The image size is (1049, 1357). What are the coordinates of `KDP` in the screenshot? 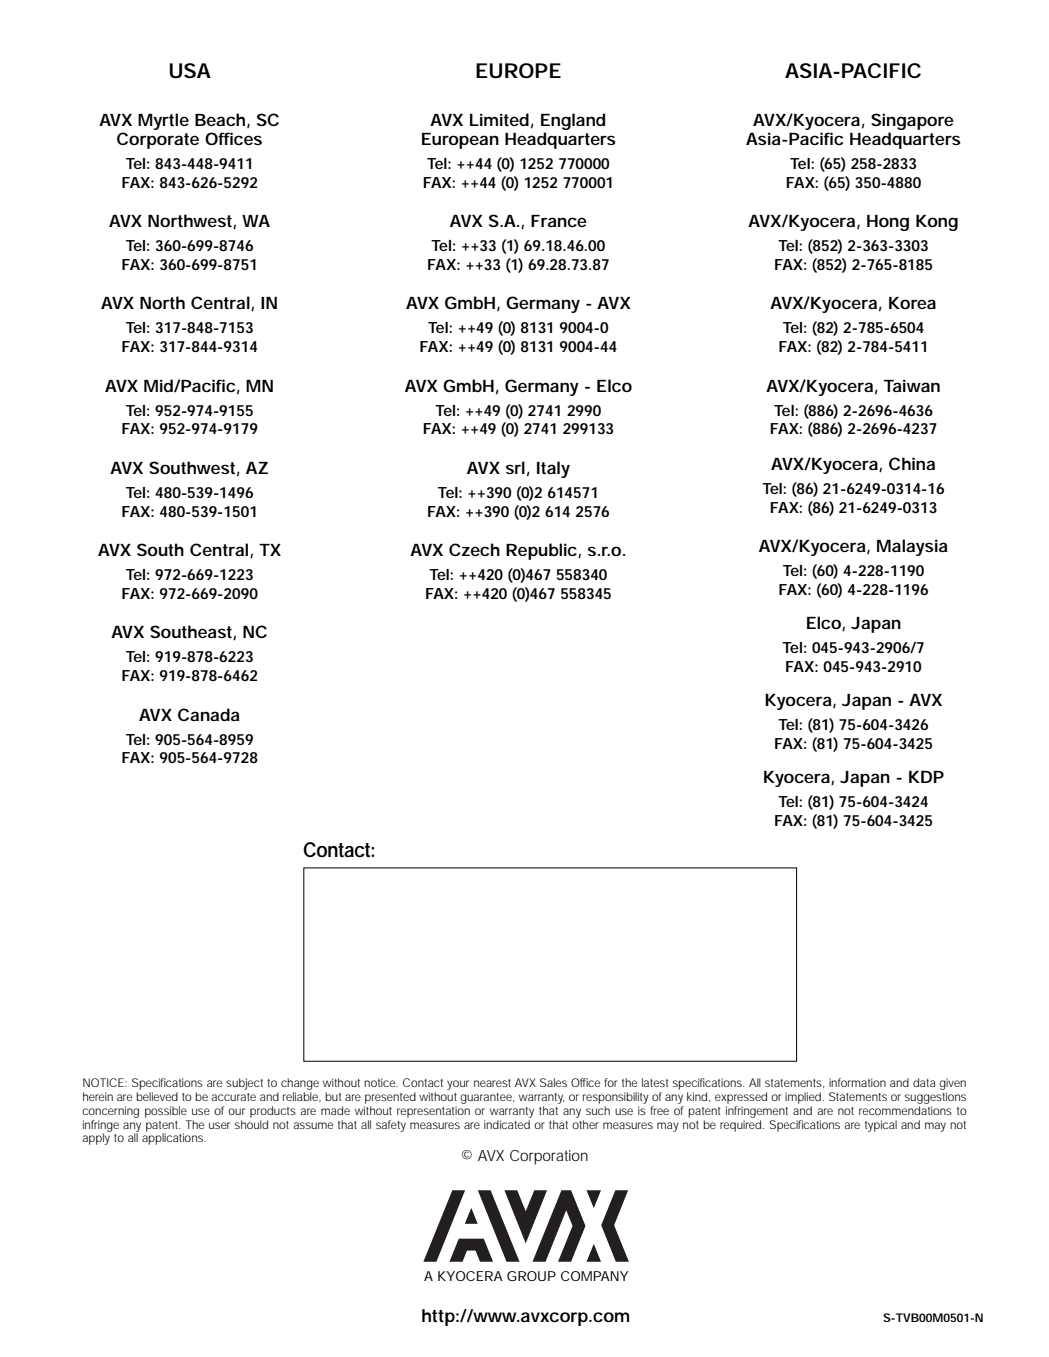 It's located at (926, 777).
